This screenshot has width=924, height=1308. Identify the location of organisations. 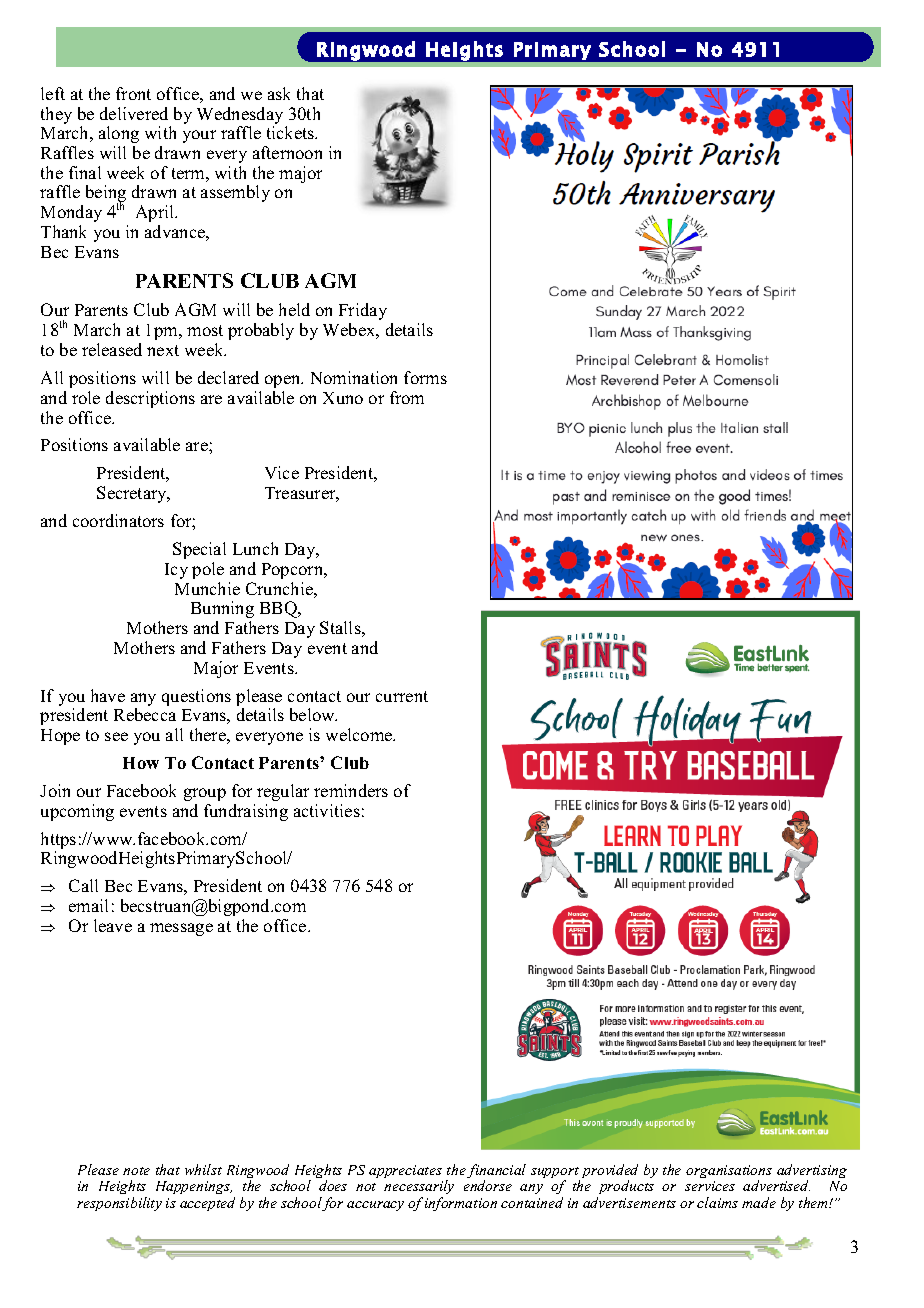
(729, 1173).
